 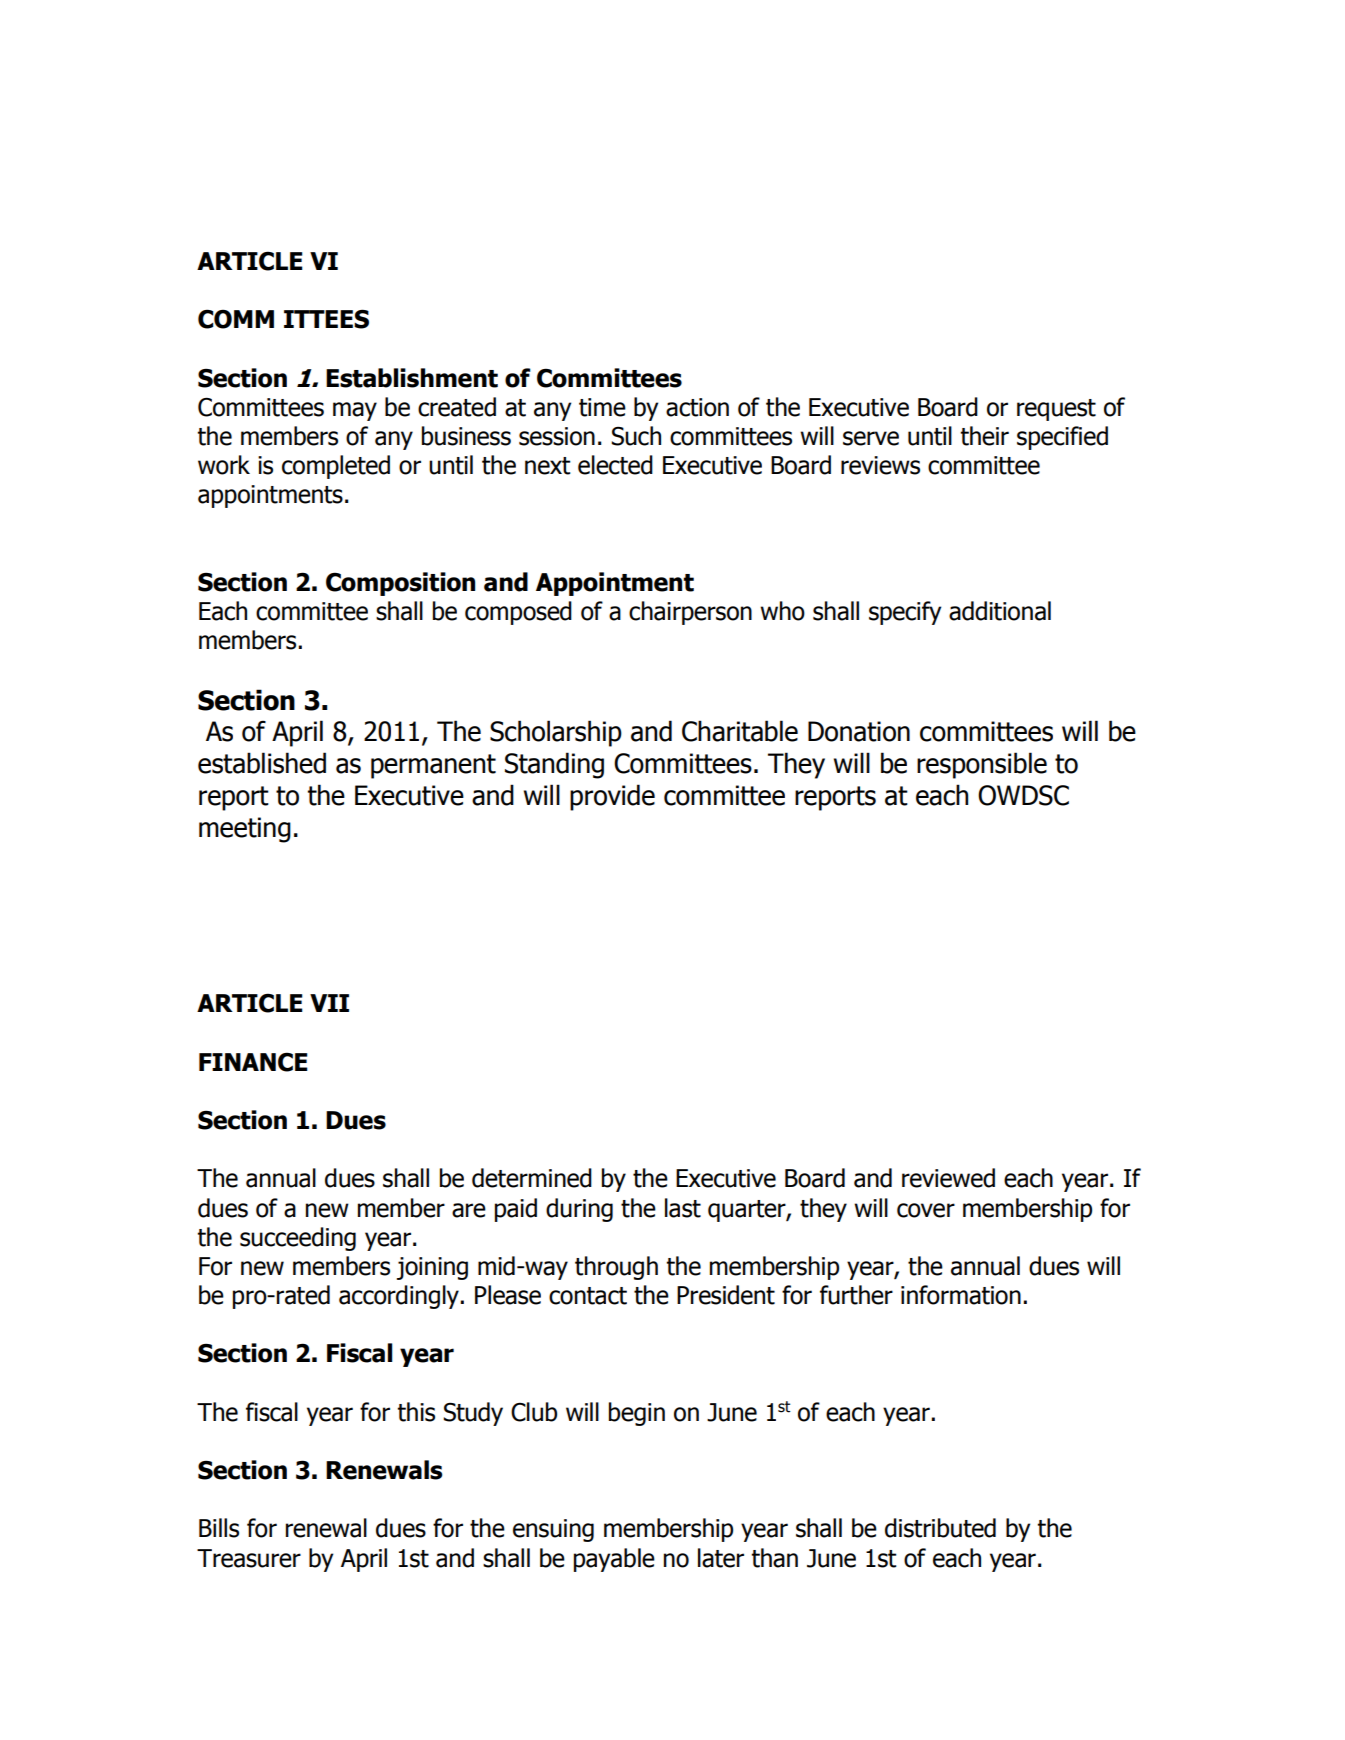 What do you see at coordinates (298, 1239) in the document?
I see `succeeding` at bounding box center [298, 1239].
